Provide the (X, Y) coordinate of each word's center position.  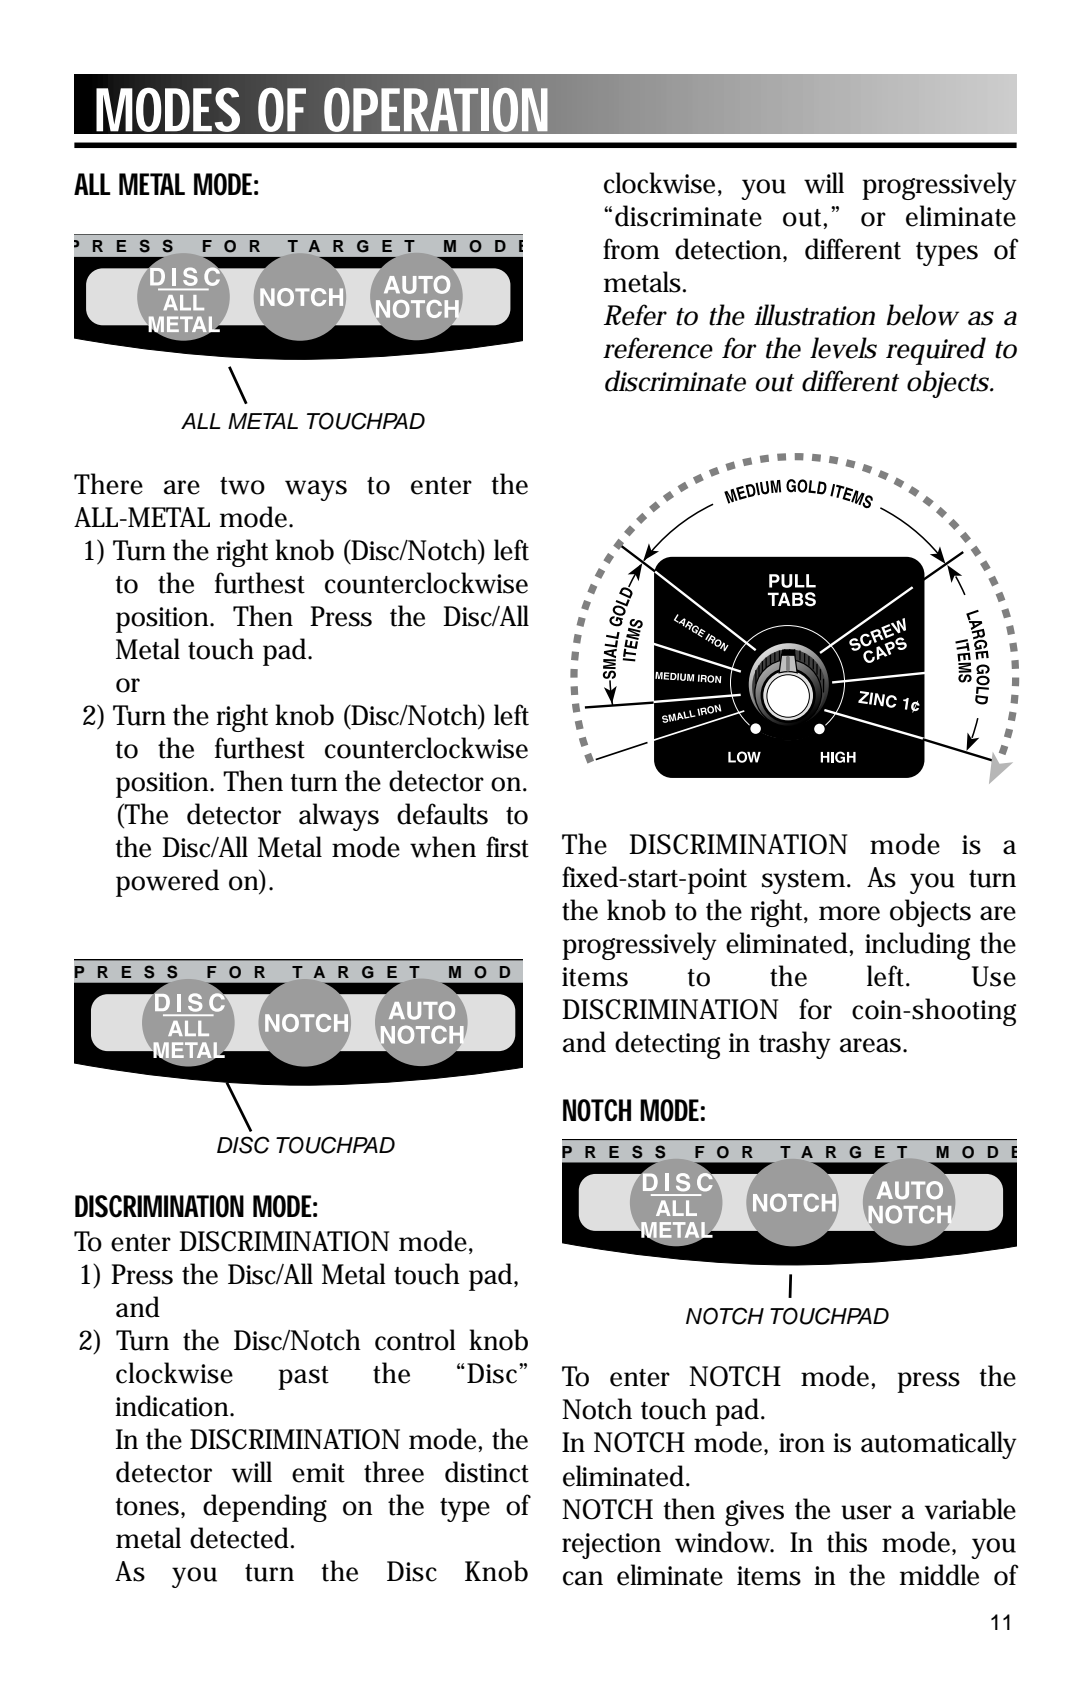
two (242, 486)
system (803, 882)
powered (167, 883)
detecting (667, 1045)
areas (870, 1045)
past (303, 1378)
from (631, 249)
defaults (442, 814)
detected (239, 1538)
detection (729, 250)
